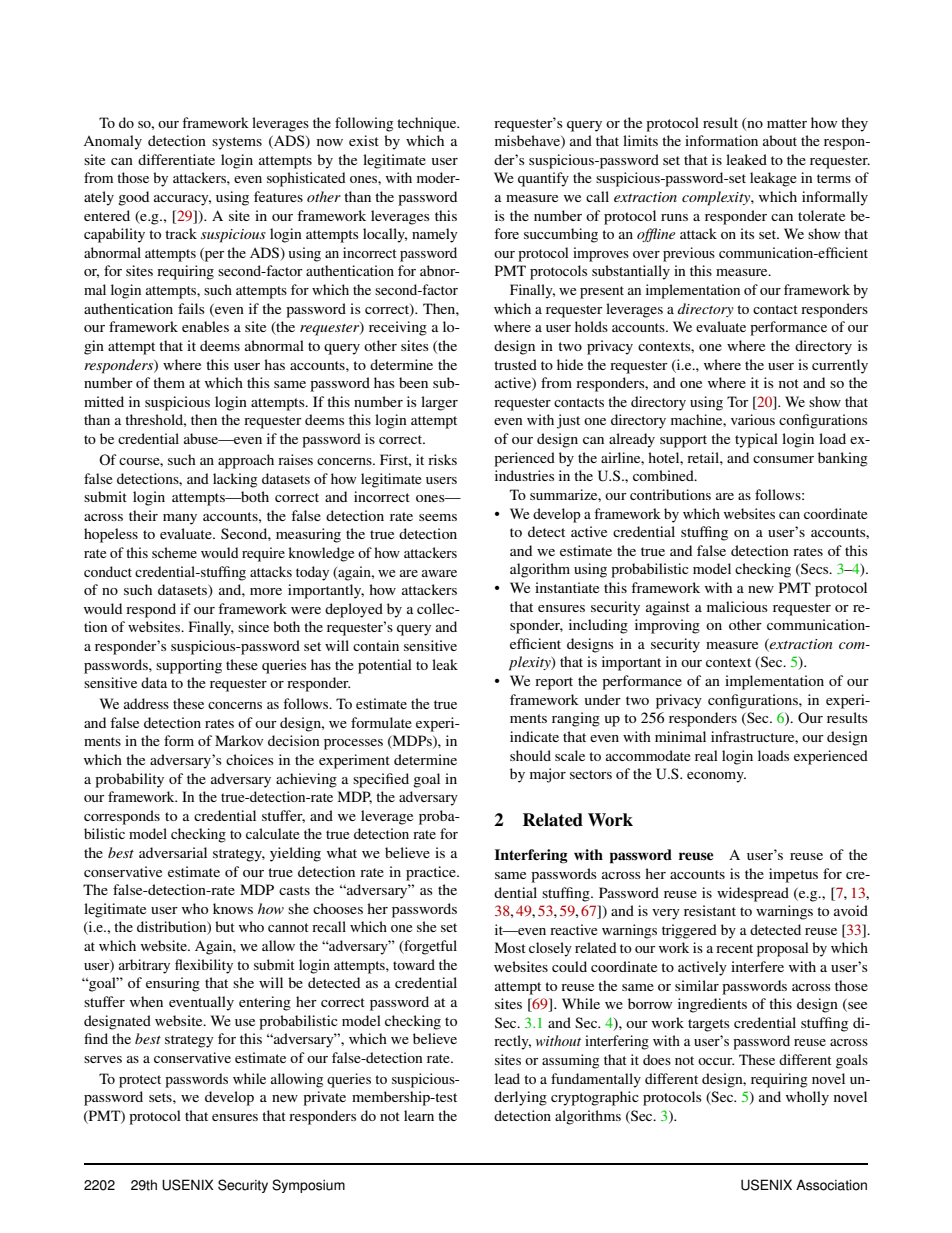 Image resolution: width=952 pixels, height=1233 pixels. Describe the element at coordinates (807, 1098) in the document. I see `wholly` at that location.
